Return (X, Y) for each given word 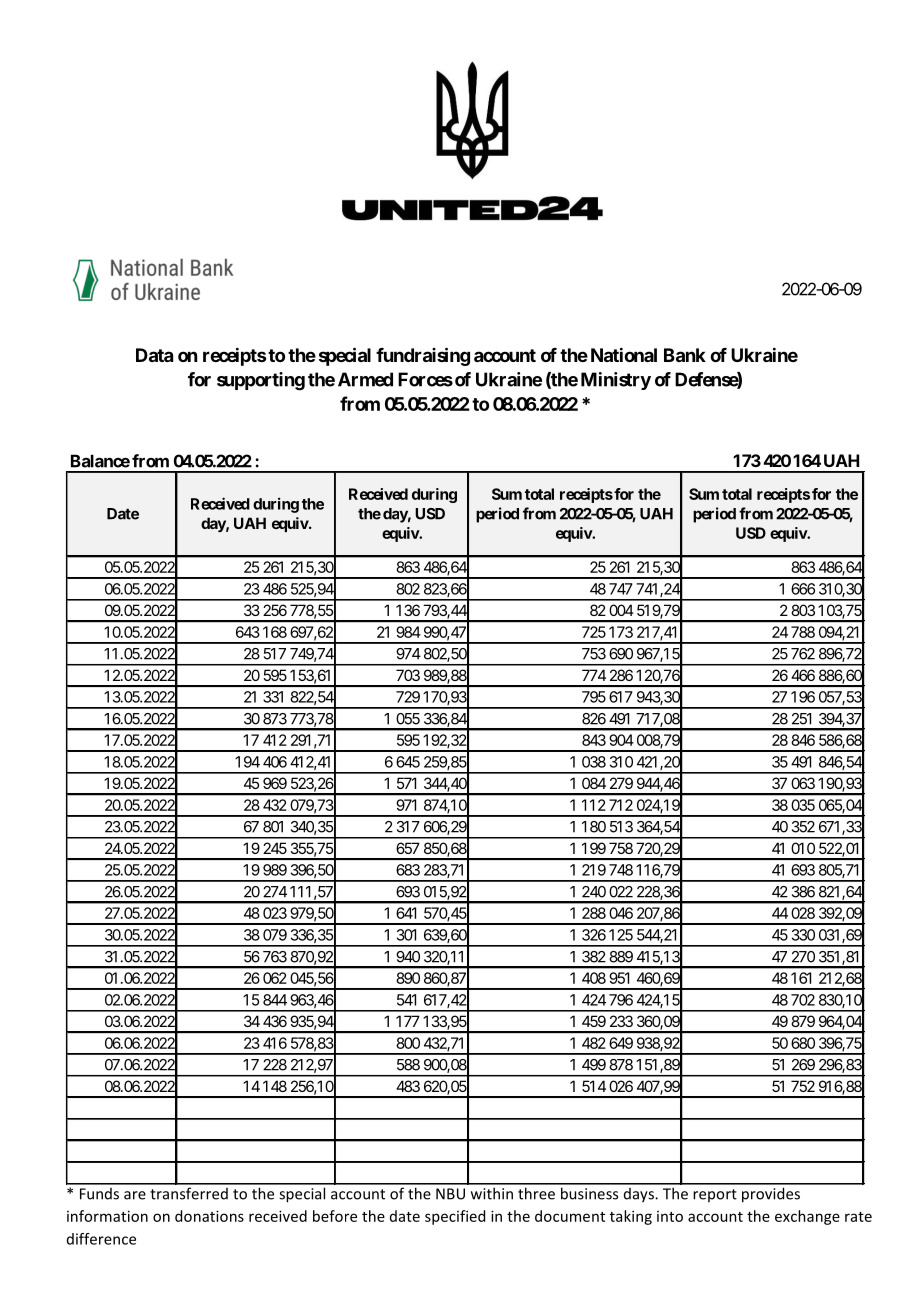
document (570, 1216)
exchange (807, 1217)
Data (154, 355)
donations (209, 1216)
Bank (685, 355)
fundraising (423, 356)
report (715, 1195)
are (135, 1195)
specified (455, 1217)
